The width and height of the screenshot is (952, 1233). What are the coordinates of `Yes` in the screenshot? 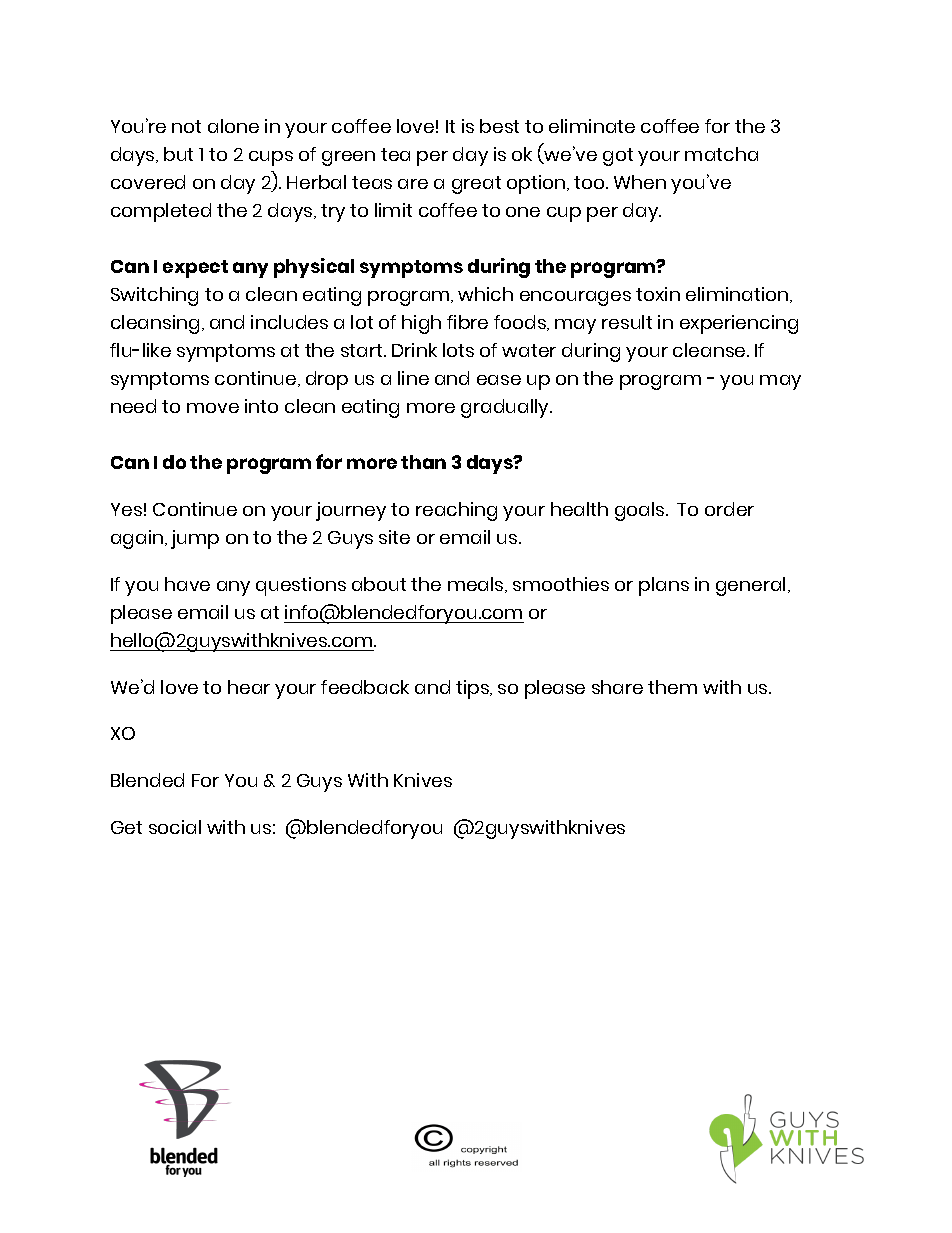 It's located at (126, 509).
